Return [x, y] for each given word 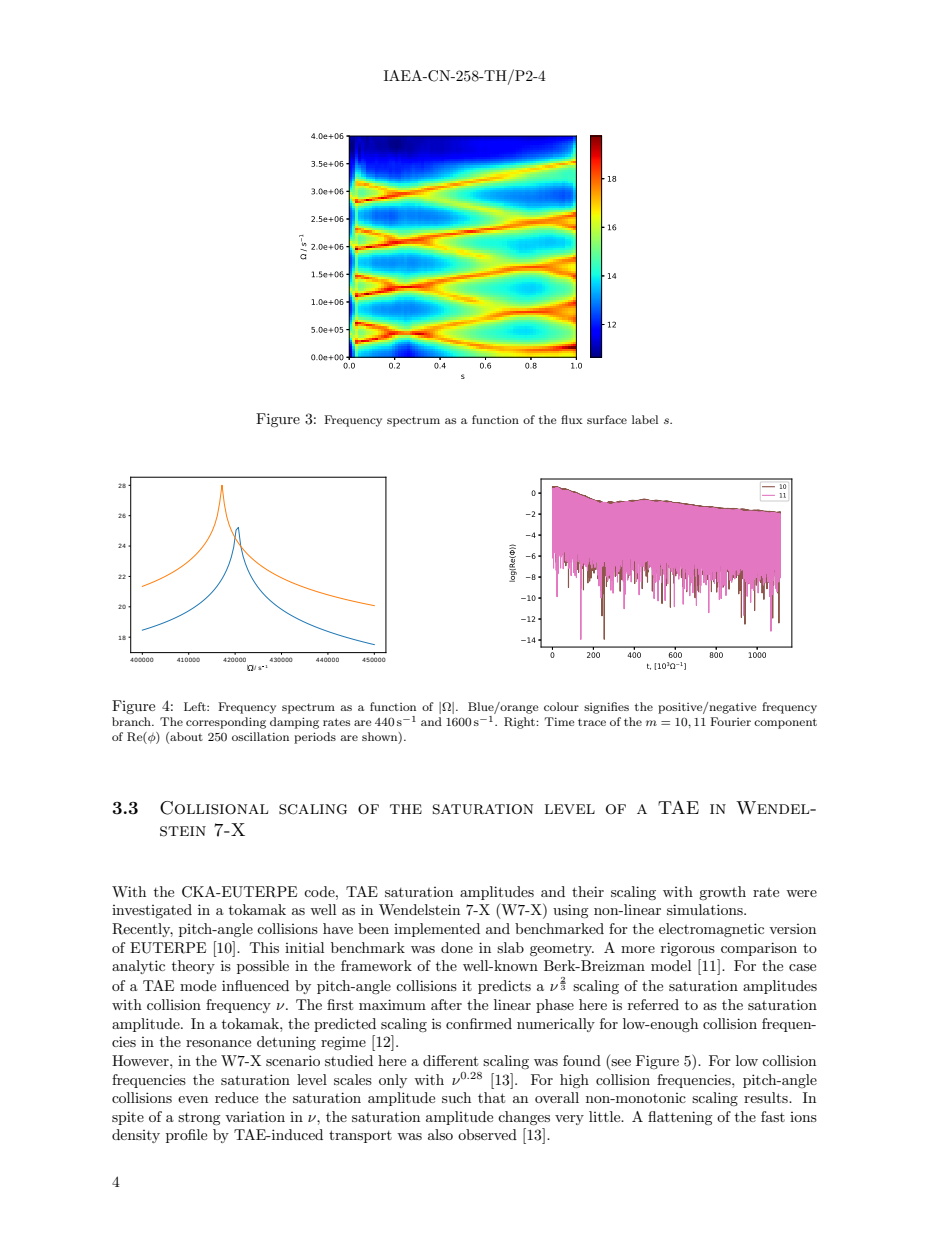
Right [520, 723]
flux [572, 419]
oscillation [260, 736]
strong [199, 1119]
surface [607, 419]
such [456, 1097]
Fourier [730, 721]
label [645, 419]
